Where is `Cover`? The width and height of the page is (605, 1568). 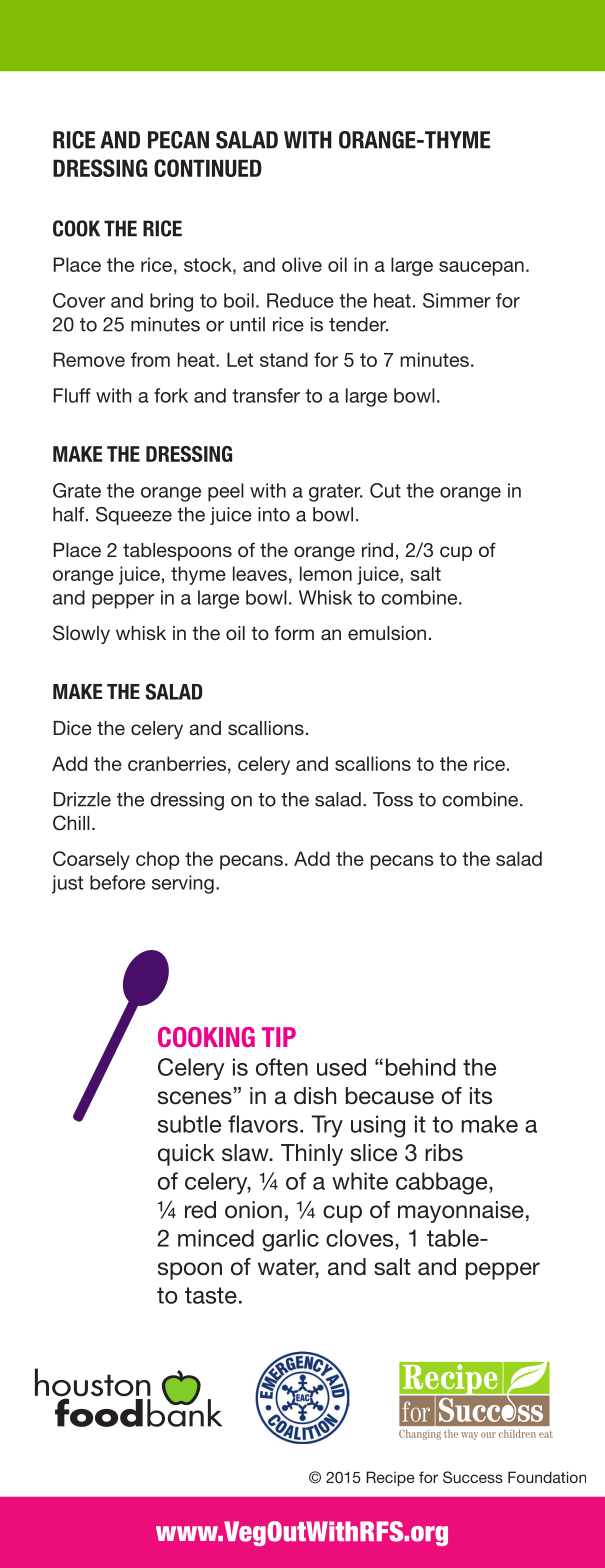 Cover is located at coordinates (79, 300).
